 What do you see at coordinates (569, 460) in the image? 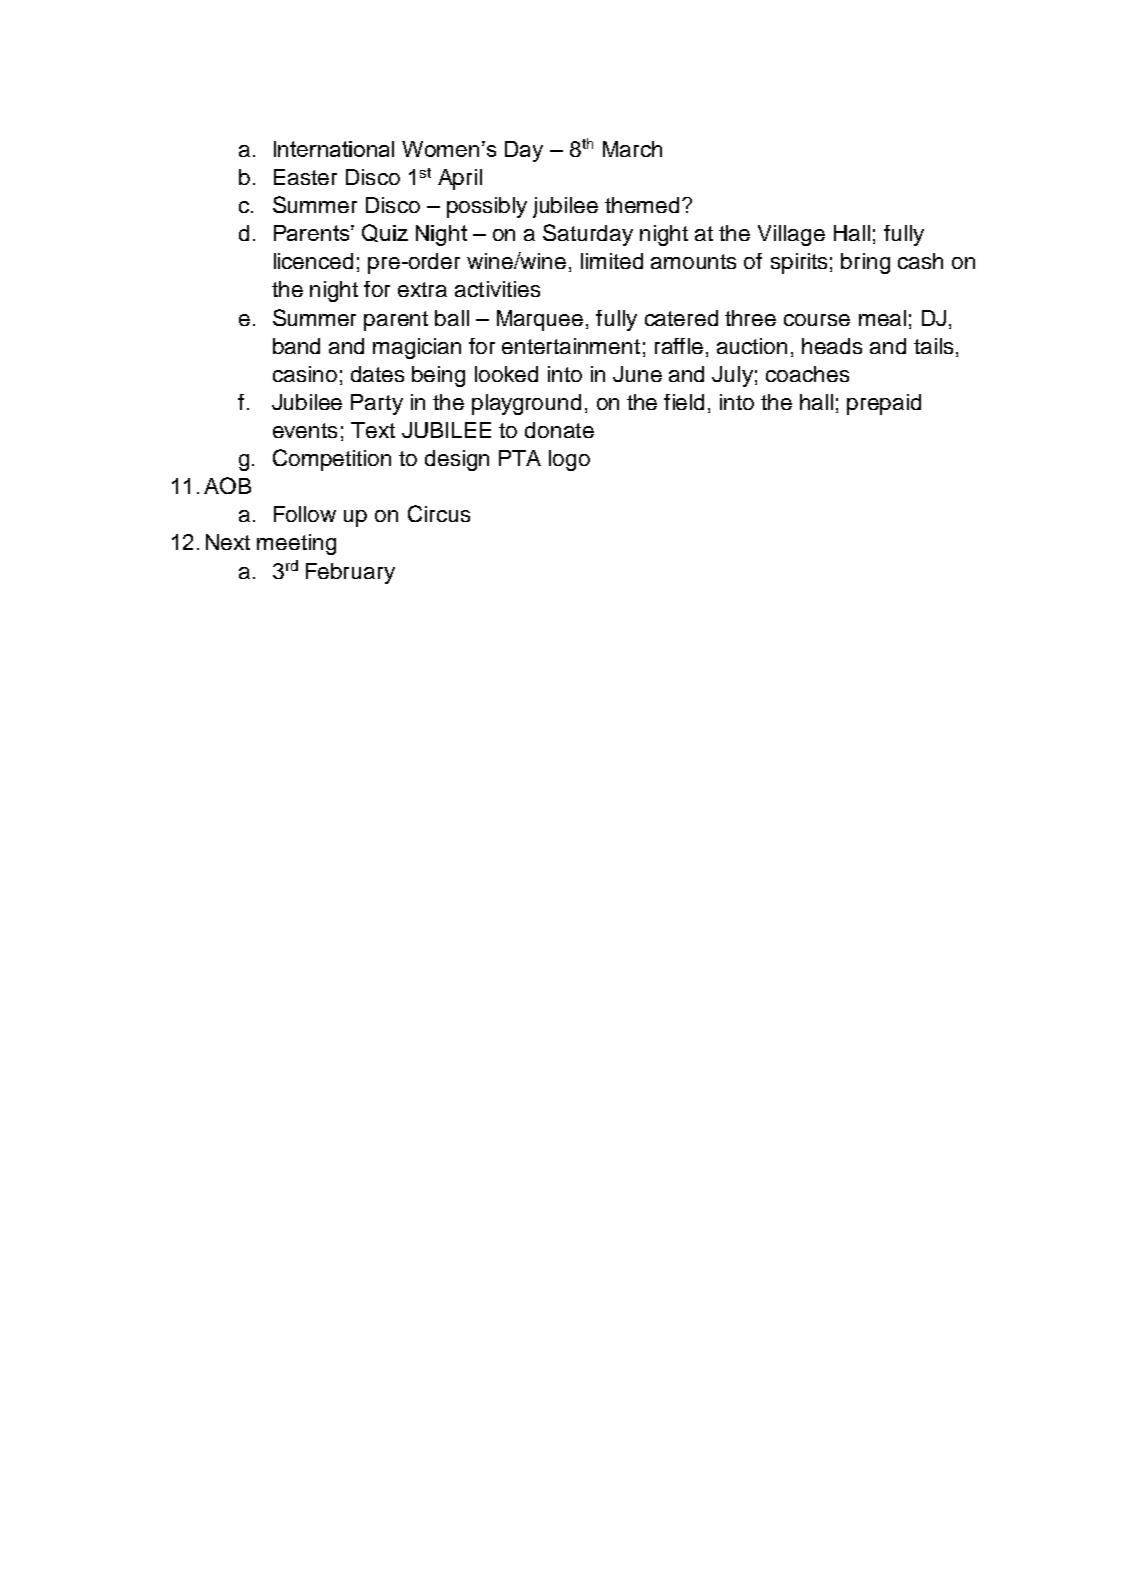
I see `logo` at bounding box center [569, 460].
